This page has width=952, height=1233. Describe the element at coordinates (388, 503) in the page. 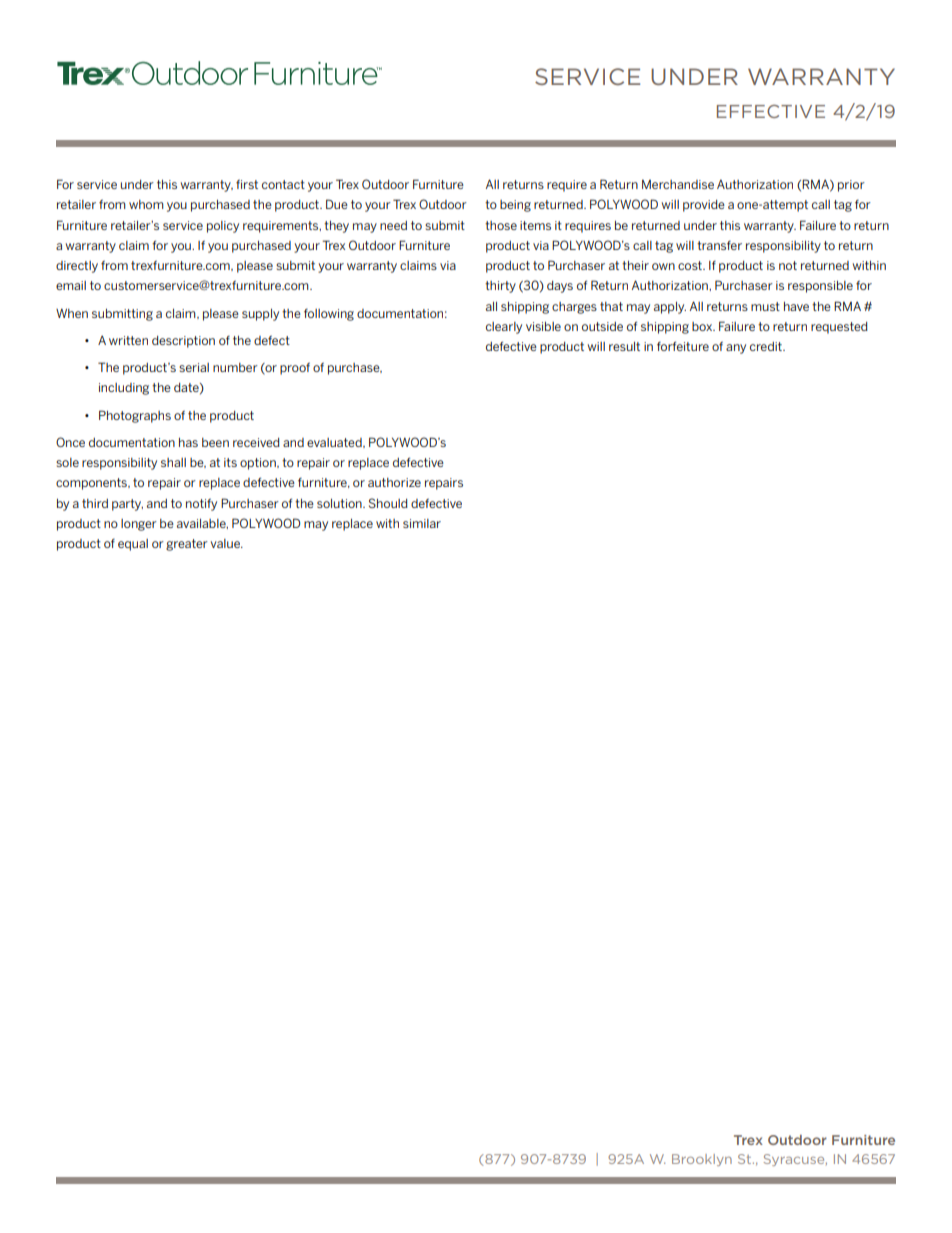

I see `Should` at that location.
